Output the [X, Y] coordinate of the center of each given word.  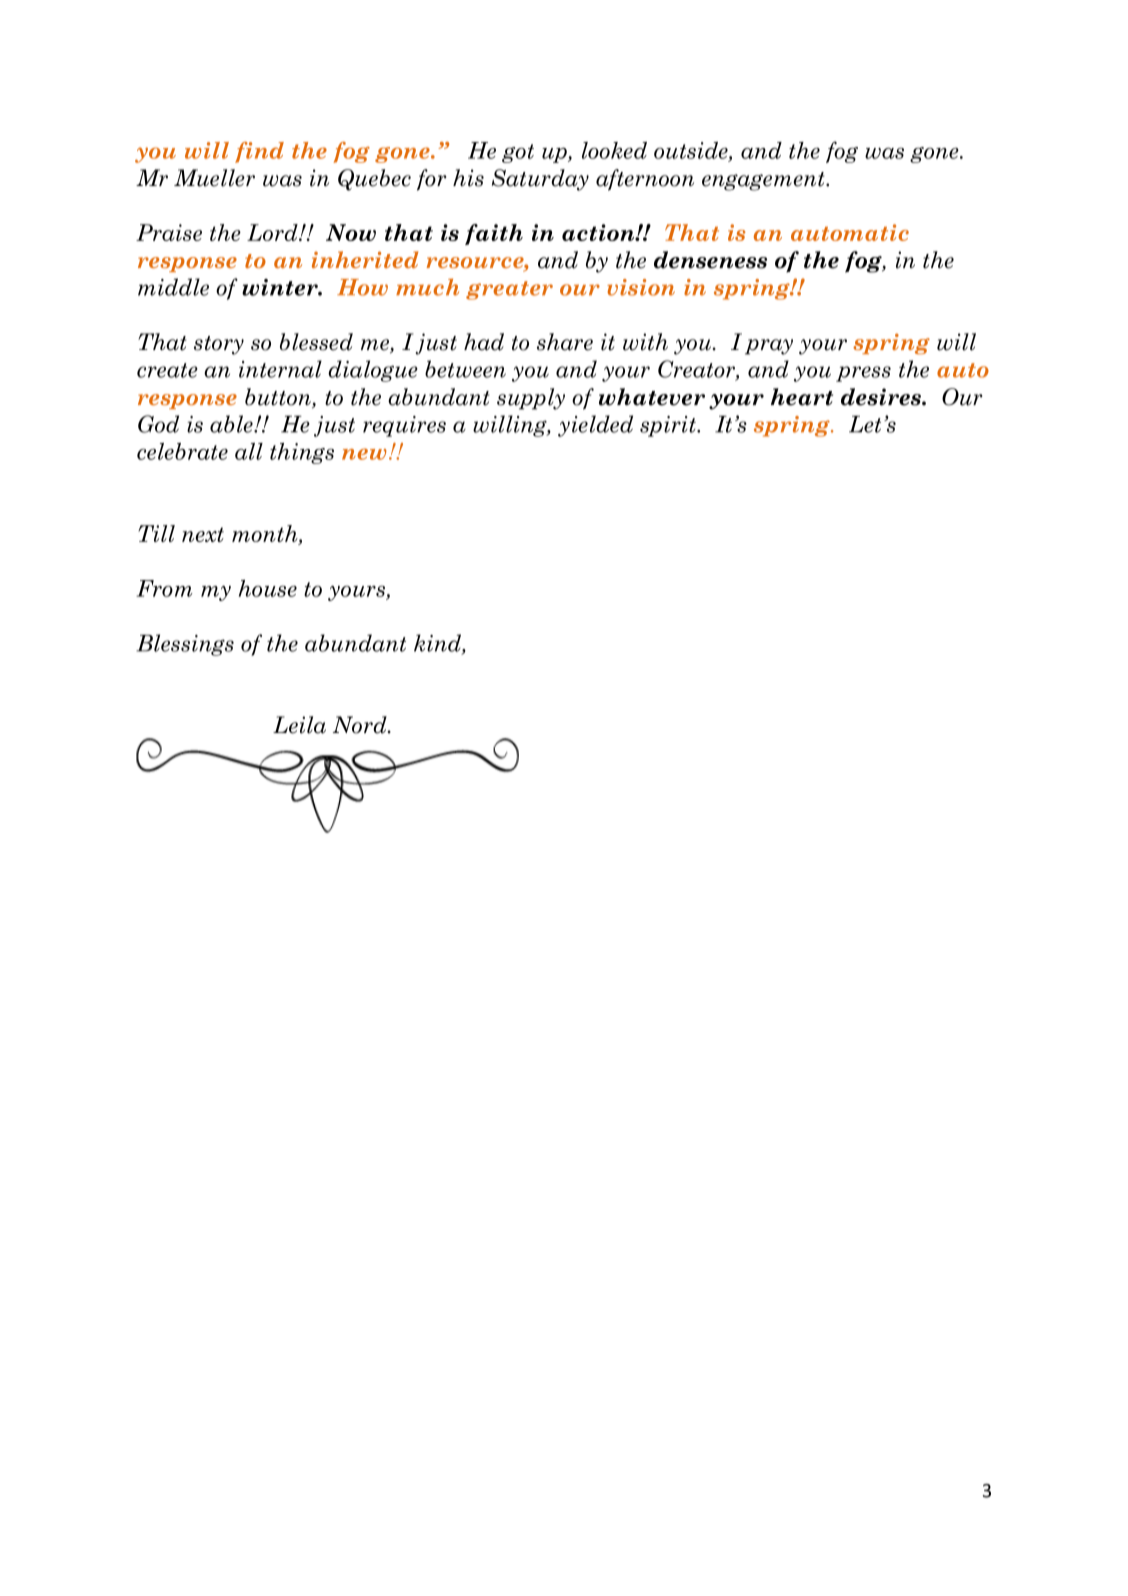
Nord [361, 725]
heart [802, 397]
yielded [595, 426]
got [518, 153]
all [249, 451]
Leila [299, 725]
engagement [764, 181]
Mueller [214, 178]
